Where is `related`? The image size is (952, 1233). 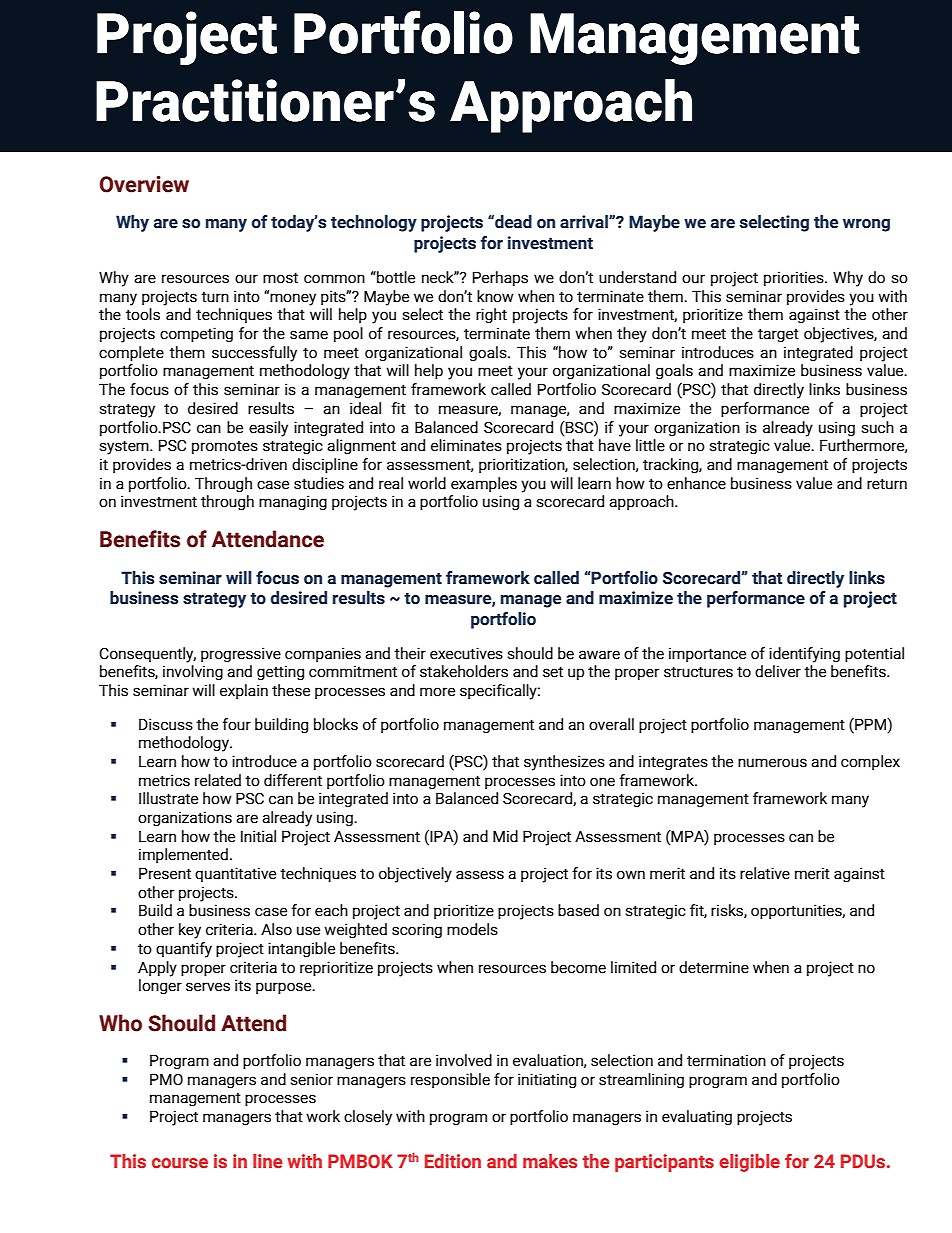 related is located at coordinates (218, 780).
